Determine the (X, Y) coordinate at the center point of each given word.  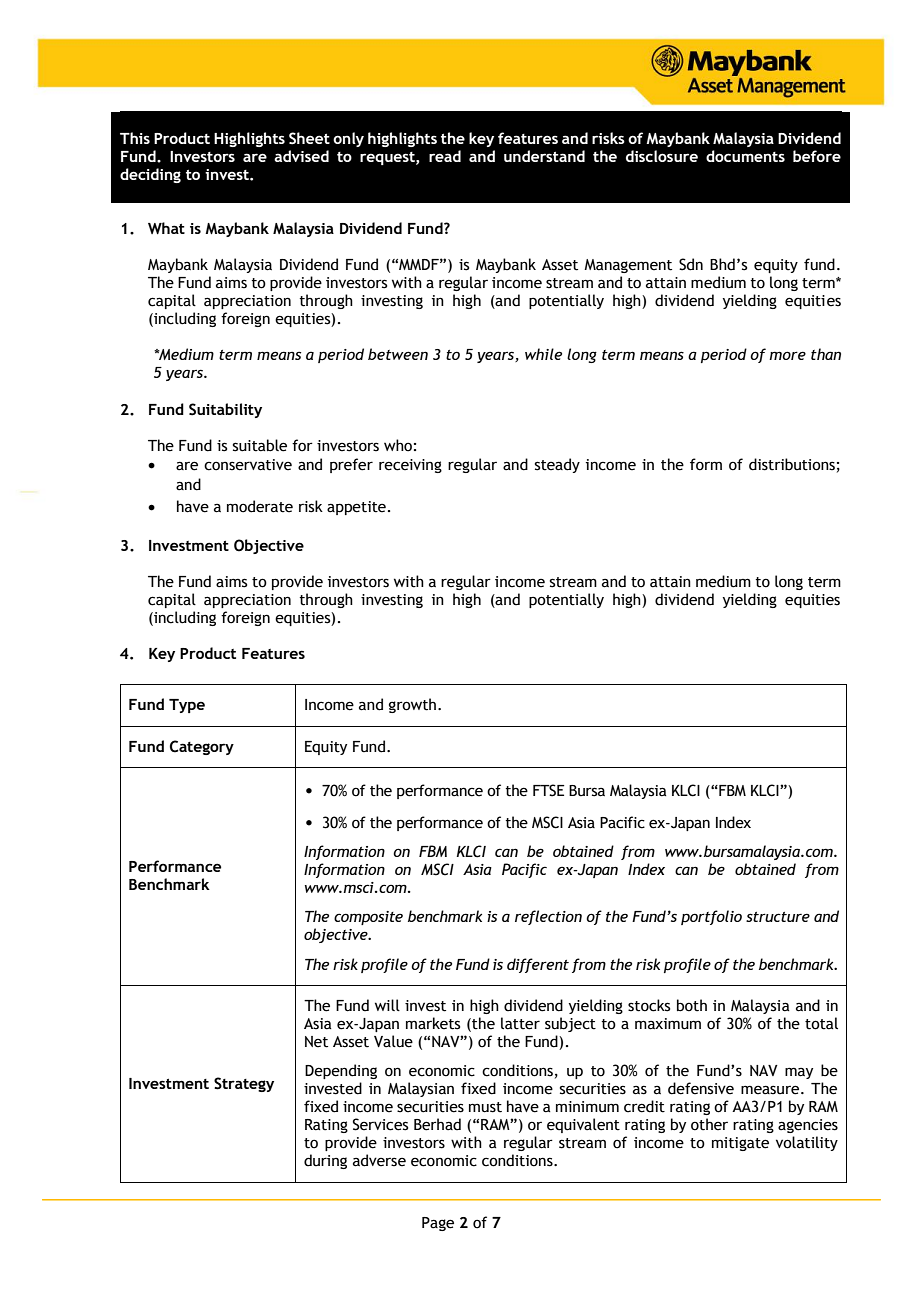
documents (745, 156)
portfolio (711, 917)
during (325, 1161)
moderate (260, 506)
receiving (410, 466)
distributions (792, 464)
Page (438, 1224)
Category (202, 747)
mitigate (740, 1144)
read (445, 156)
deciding (150, 175)
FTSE (549, 790)
